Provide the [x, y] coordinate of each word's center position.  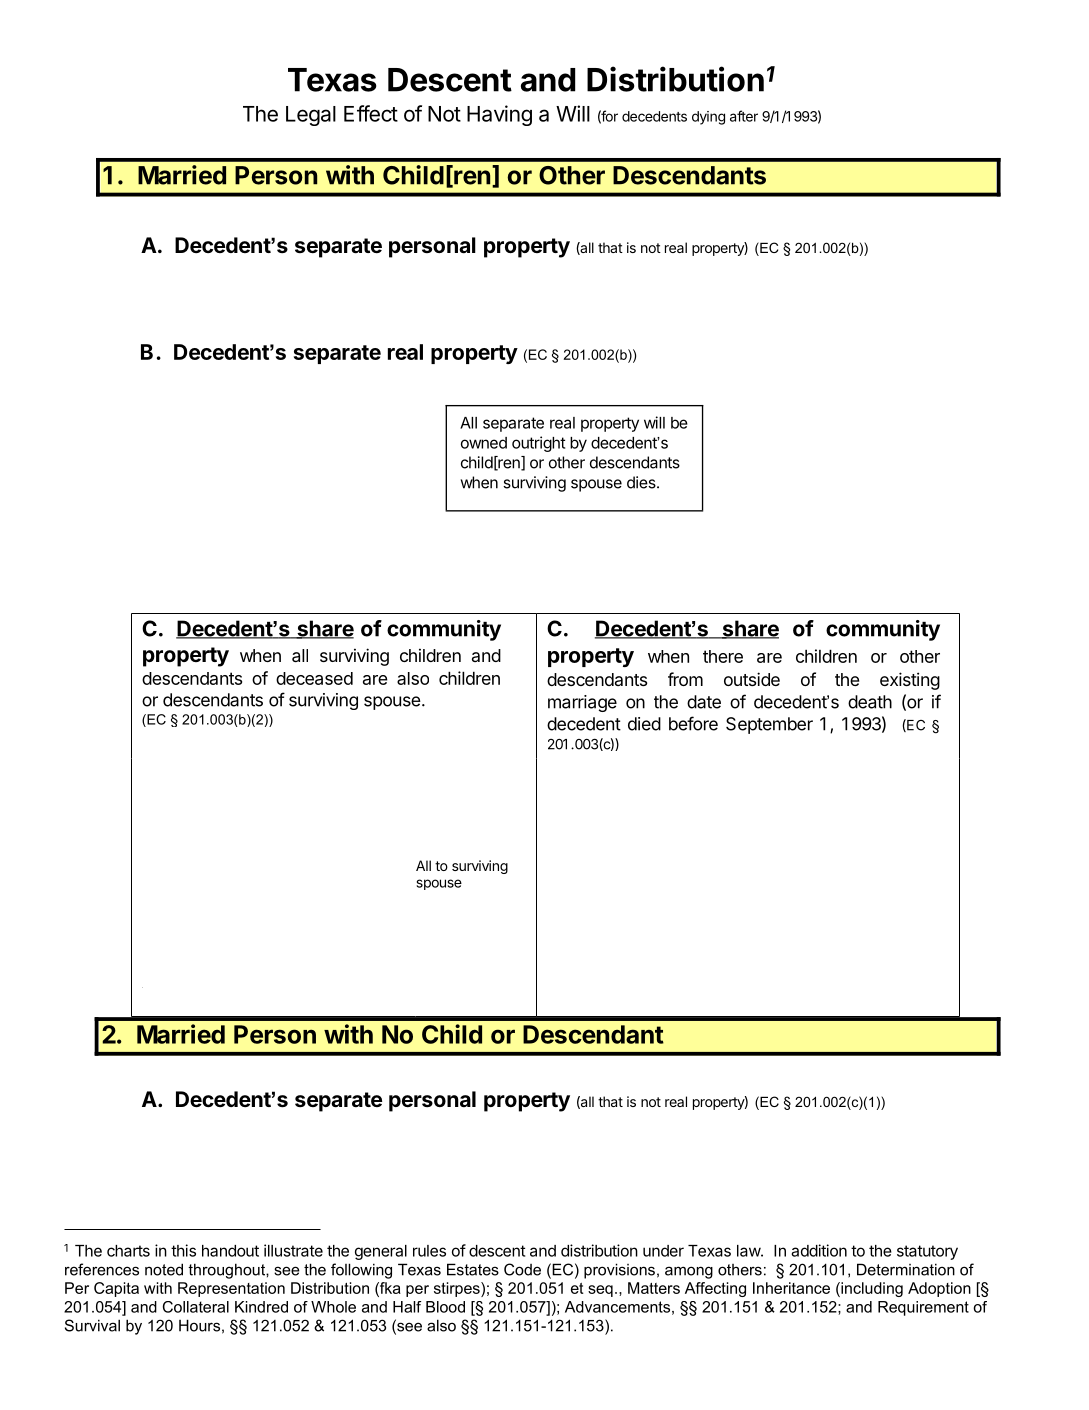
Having [499, 115]
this [183, 1250]
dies [642, 482]
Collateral [196, 1307]
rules [429, 1251]
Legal [311, 116]
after [744, 116]
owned [484, 443]
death [870, 702]
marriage [582, 703]
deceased [314, 678]
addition [819, 1250]
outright [538, 444]
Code [522, 1269]
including [871, 1289]
